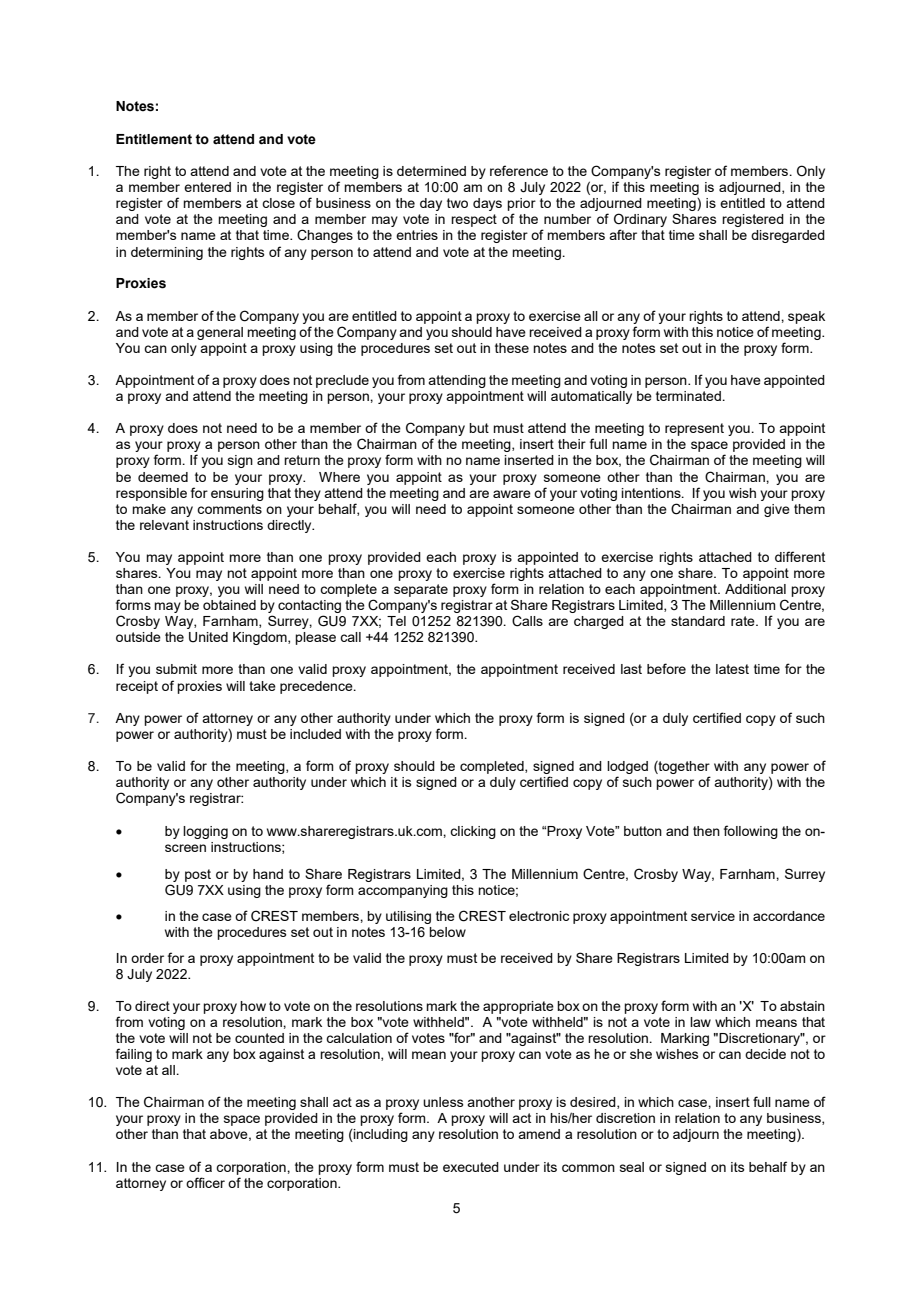  What do you see at coordinates (205, 1182) in the screenshot?
I see `officer` at bounding box center [205, 1182].
